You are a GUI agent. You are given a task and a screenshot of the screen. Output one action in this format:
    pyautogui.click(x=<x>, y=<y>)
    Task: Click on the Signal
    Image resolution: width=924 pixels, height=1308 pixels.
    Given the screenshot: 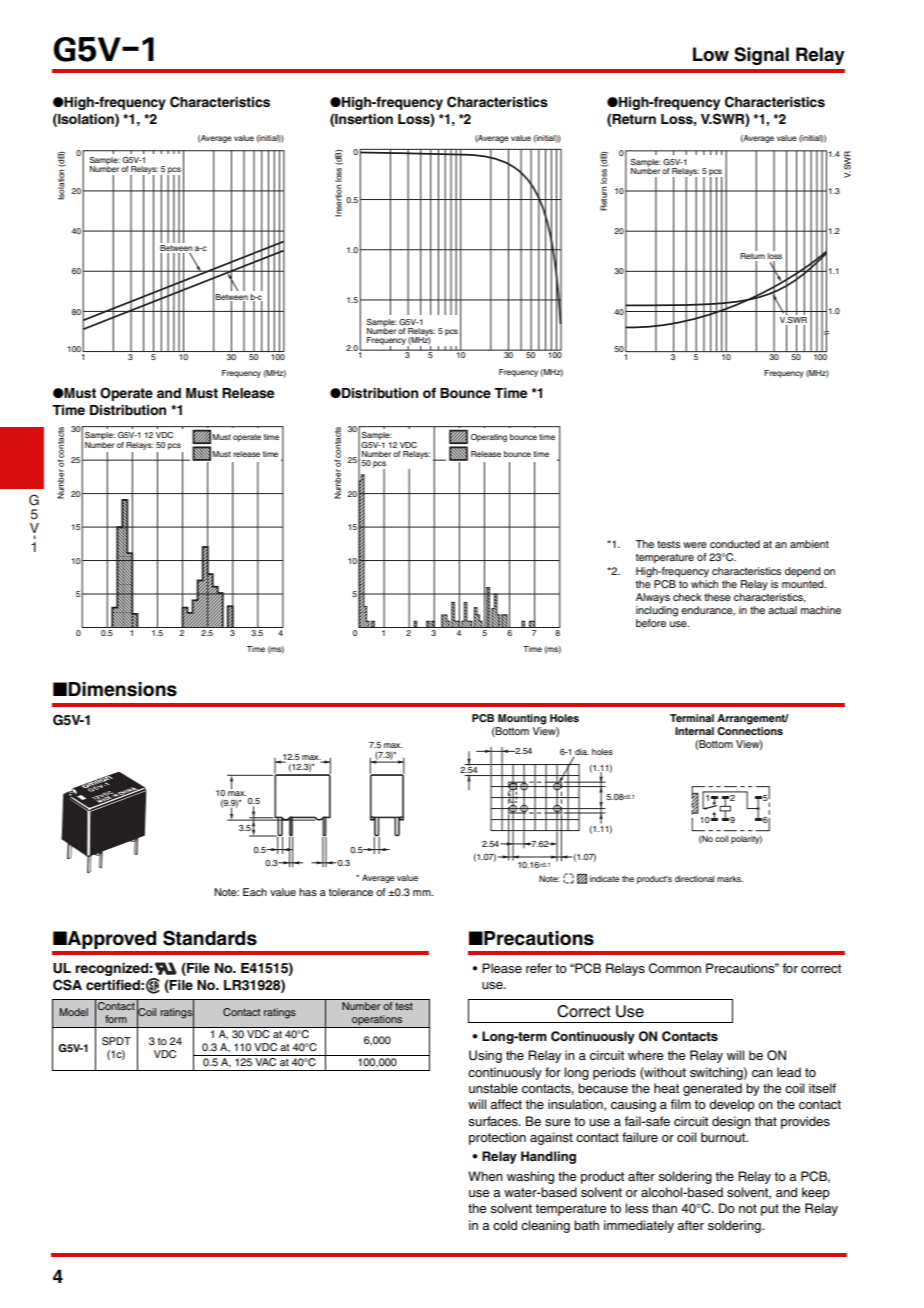 What is the action you would take?
    pyautogui.click(x=761, y=56)
